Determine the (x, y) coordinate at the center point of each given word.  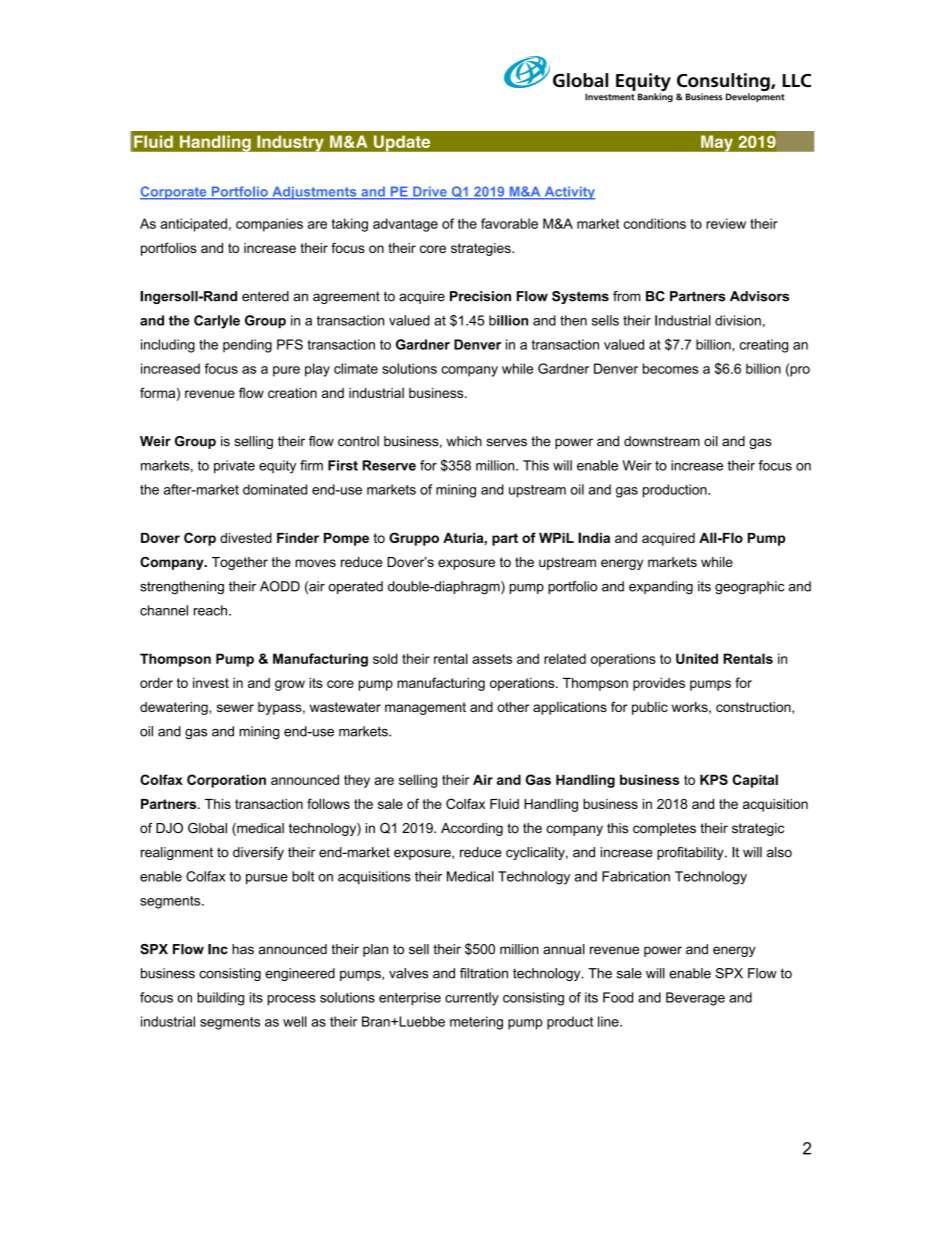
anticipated (193, 225)
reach (210, 610)
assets (492, 659)
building (220, 999)
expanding (661, 588)
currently (472, 999)
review (726, 223)
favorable (509, 223)
